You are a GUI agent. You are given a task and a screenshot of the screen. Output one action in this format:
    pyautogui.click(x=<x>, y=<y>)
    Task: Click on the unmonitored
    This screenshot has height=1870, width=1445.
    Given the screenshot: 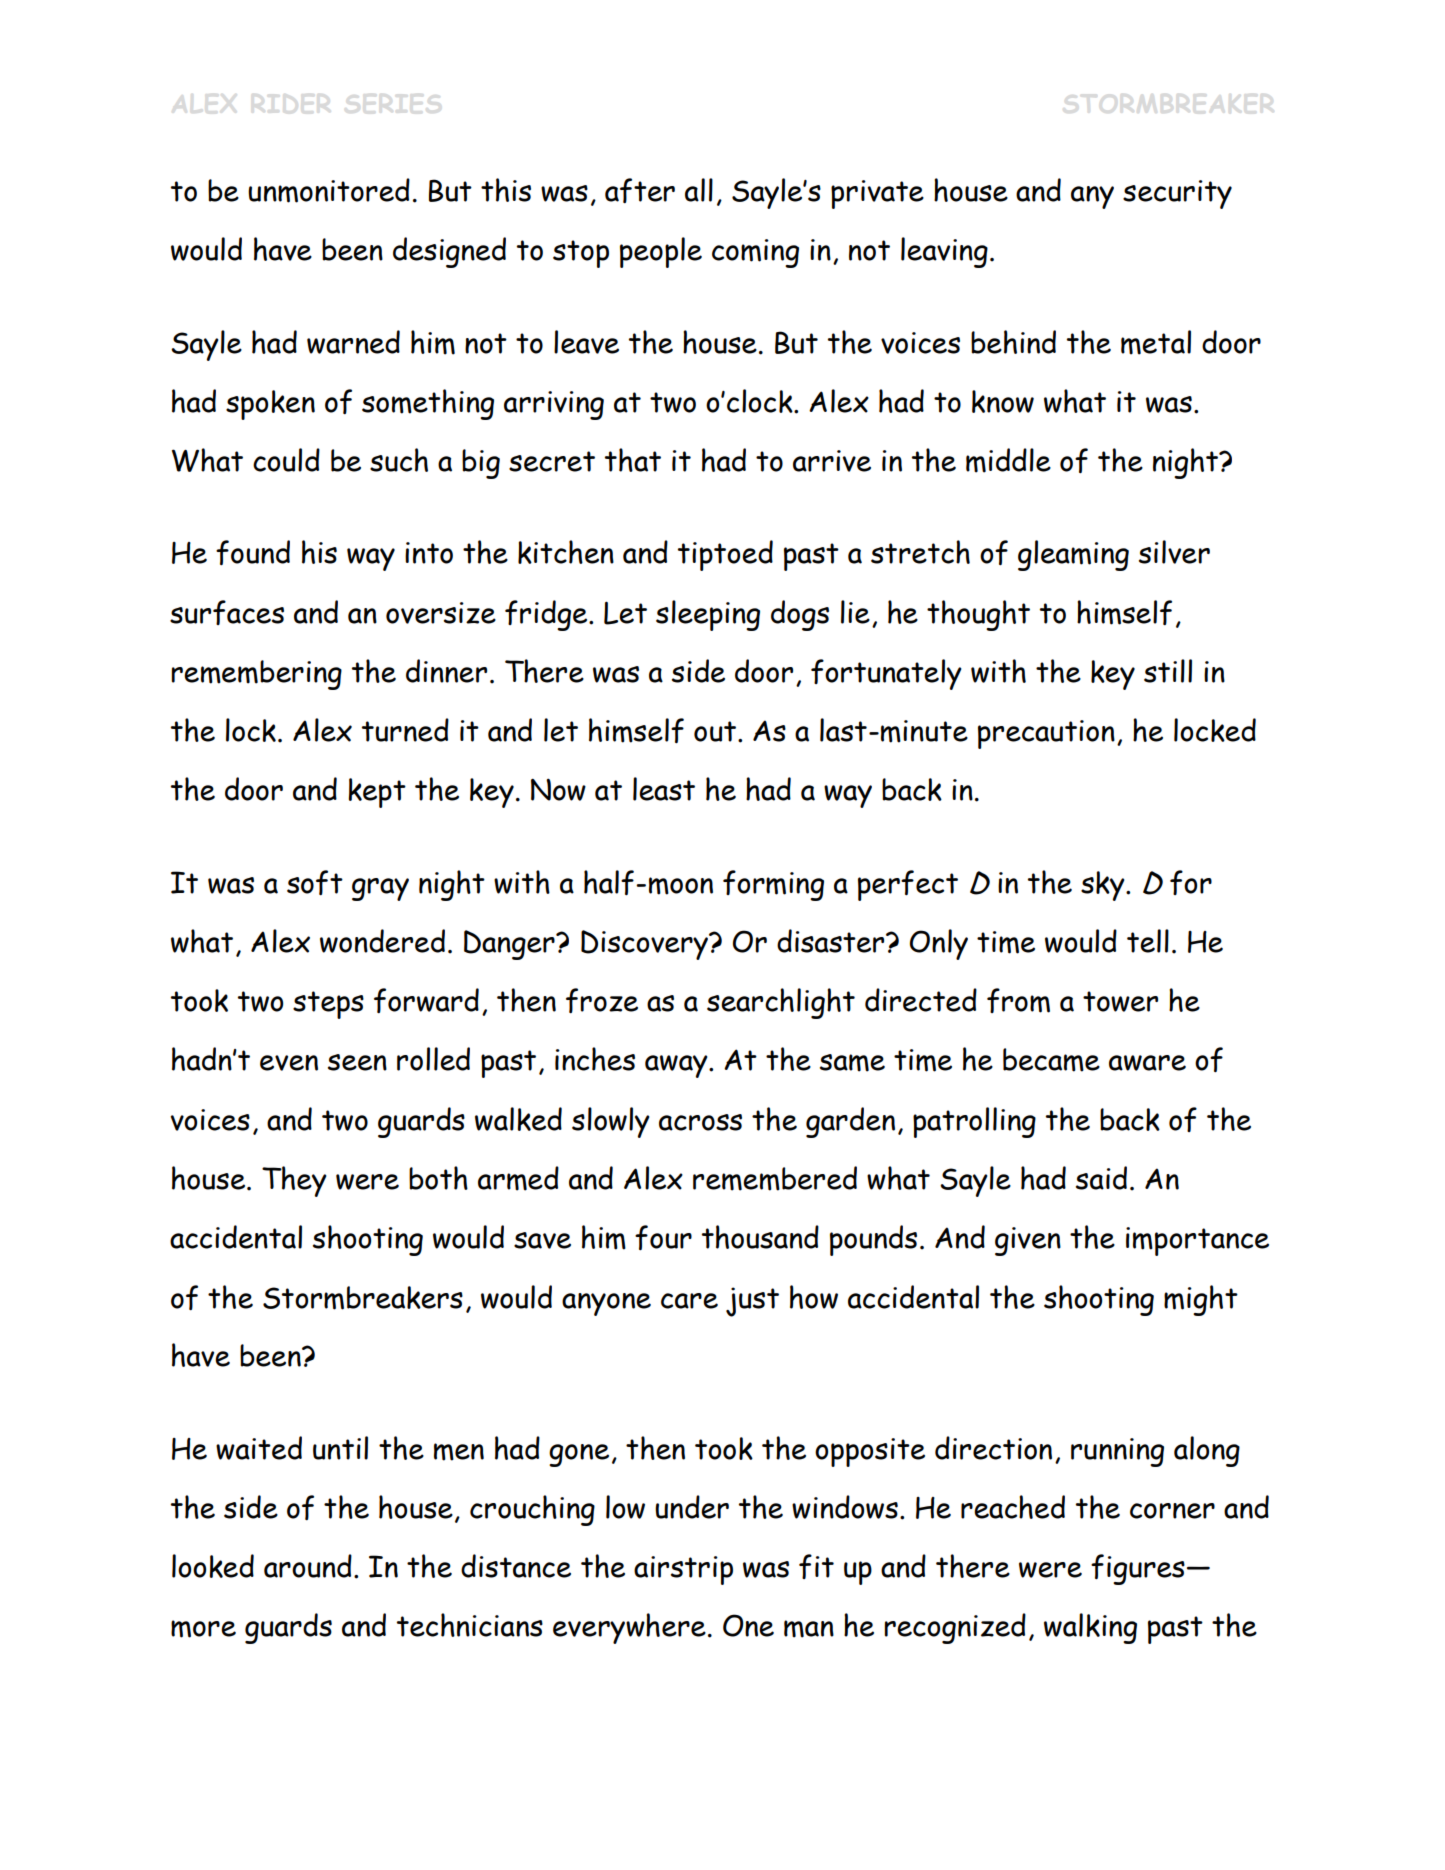 What is the action you would take?
    pyautogui.click(x=329, y=190)
